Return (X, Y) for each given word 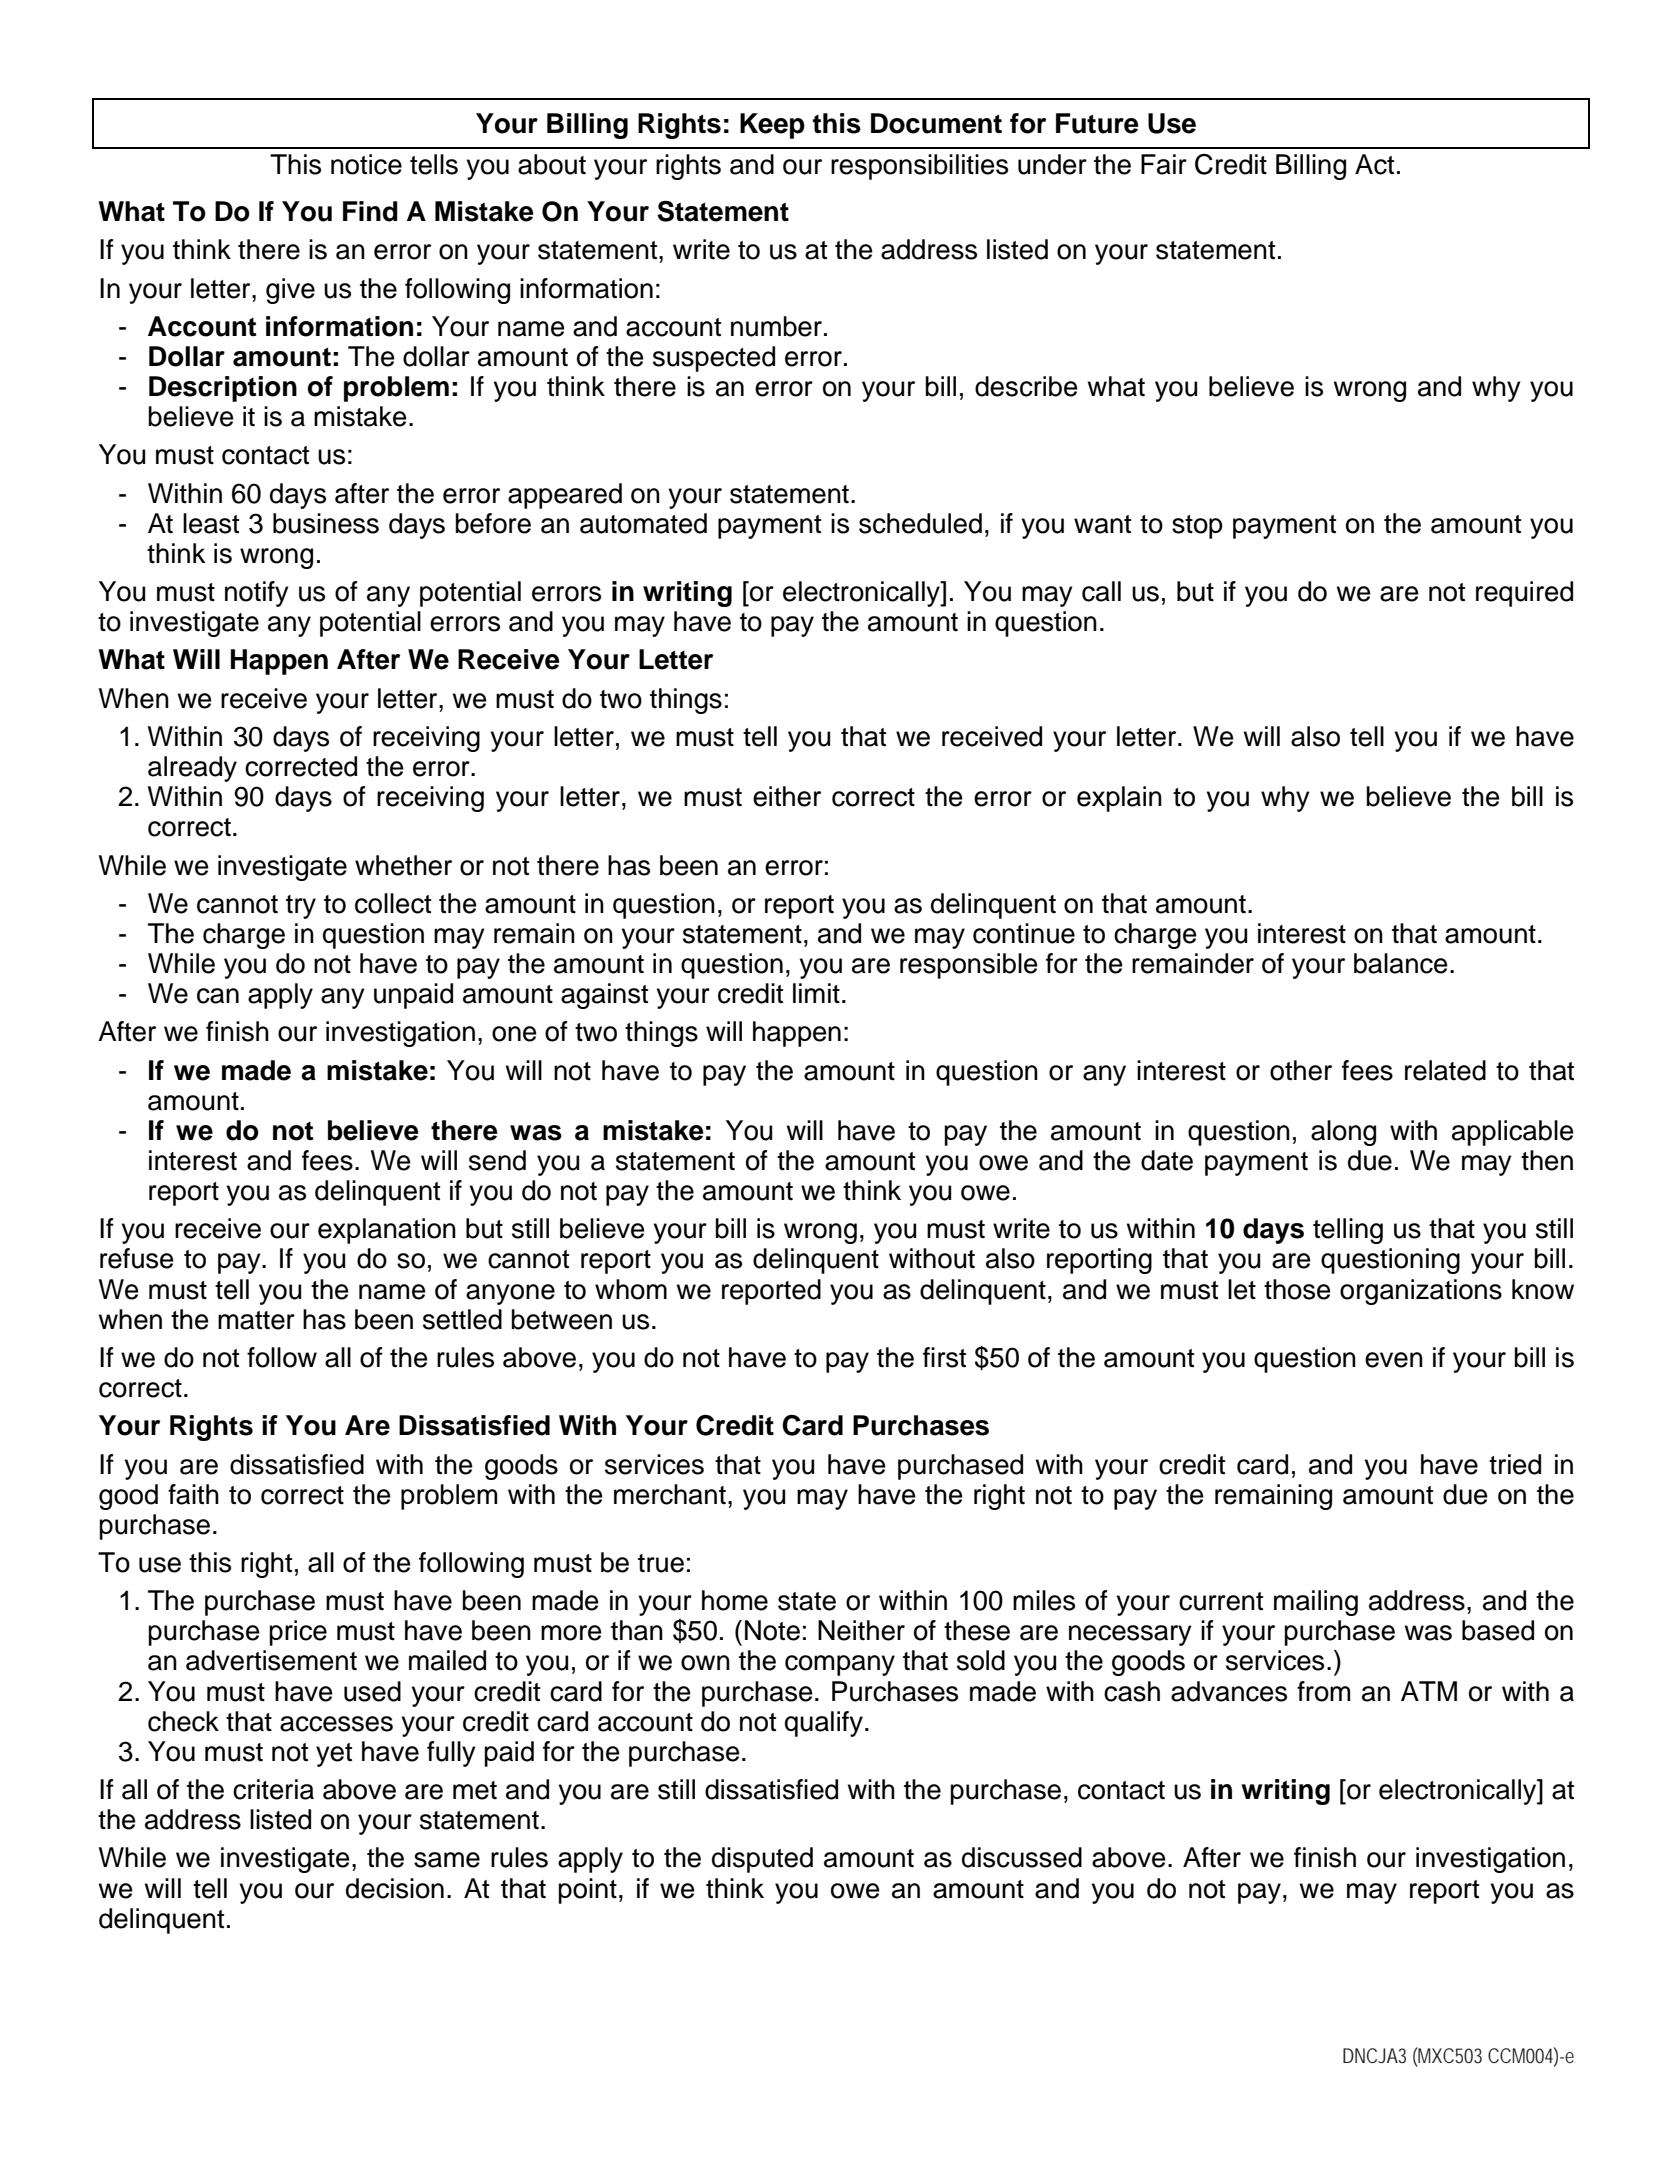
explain (1119, 799)
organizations (1421, 1292)
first (944, 1357)
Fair (1164, 164)
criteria (273, 1789)
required (1524, 594)
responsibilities (919, 167)
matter (256, 1320)
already (192, 769)
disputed (762, 1860)
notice (366, 164)
